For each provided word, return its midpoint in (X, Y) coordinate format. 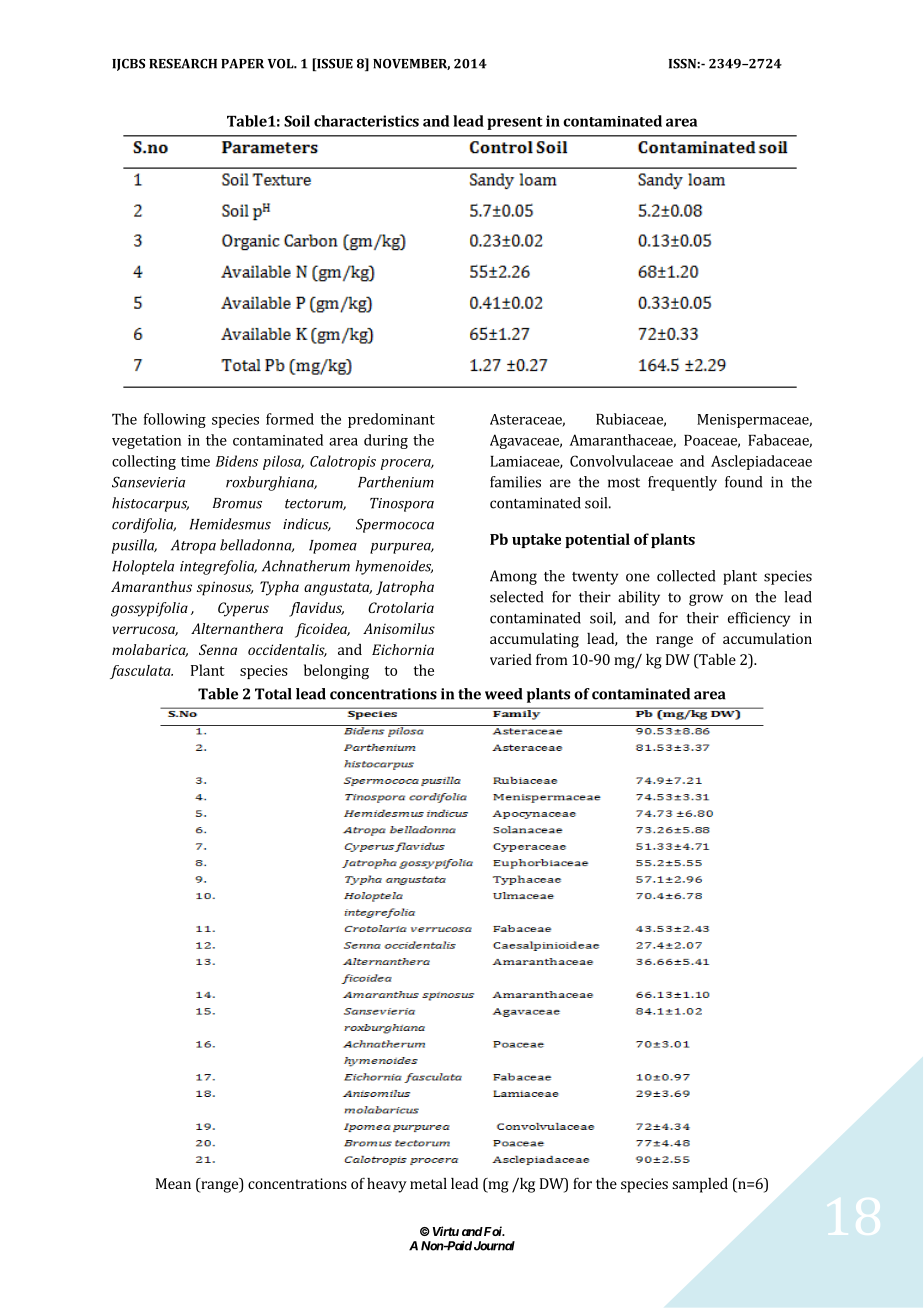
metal (428, 1183)
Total (273, 694)
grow (706, 600)
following (175, 420)
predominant (391, 420)
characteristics (366, 121)
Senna (218, 649)
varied (511, 659)
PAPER (242, 64)
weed (504, 694)
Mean (173, 1183)
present (515, 123)
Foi (493, 1231)
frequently (682, 483)
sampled (700, 1185)
